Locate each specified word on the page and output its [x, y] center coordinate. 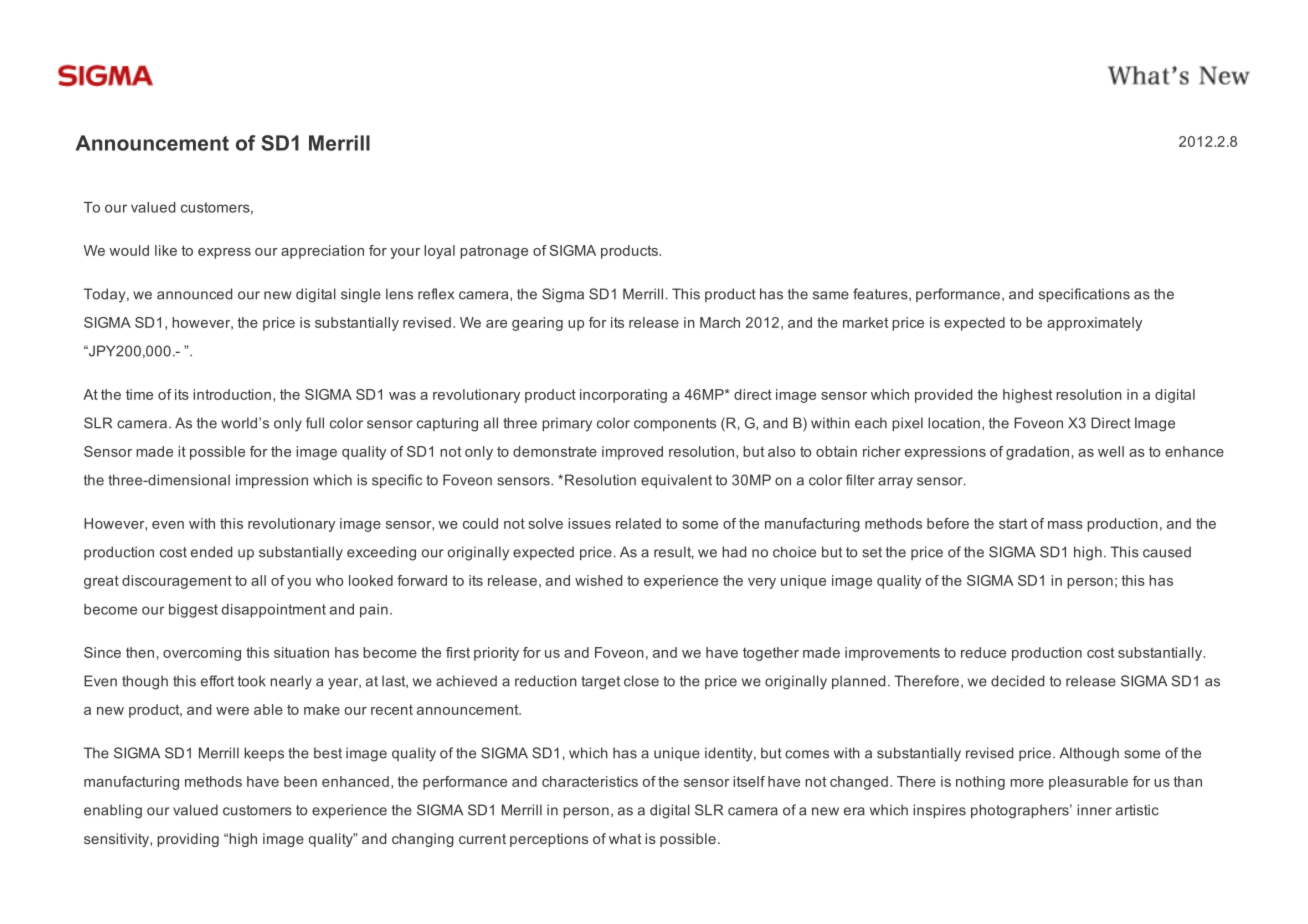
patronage [494, 252]
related [638, 523]
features [881, 294]
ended [211, 552]
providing [188, 840]
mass [1065, 525]
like [166, 250]
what [625, 838]
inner [1094, 810]
